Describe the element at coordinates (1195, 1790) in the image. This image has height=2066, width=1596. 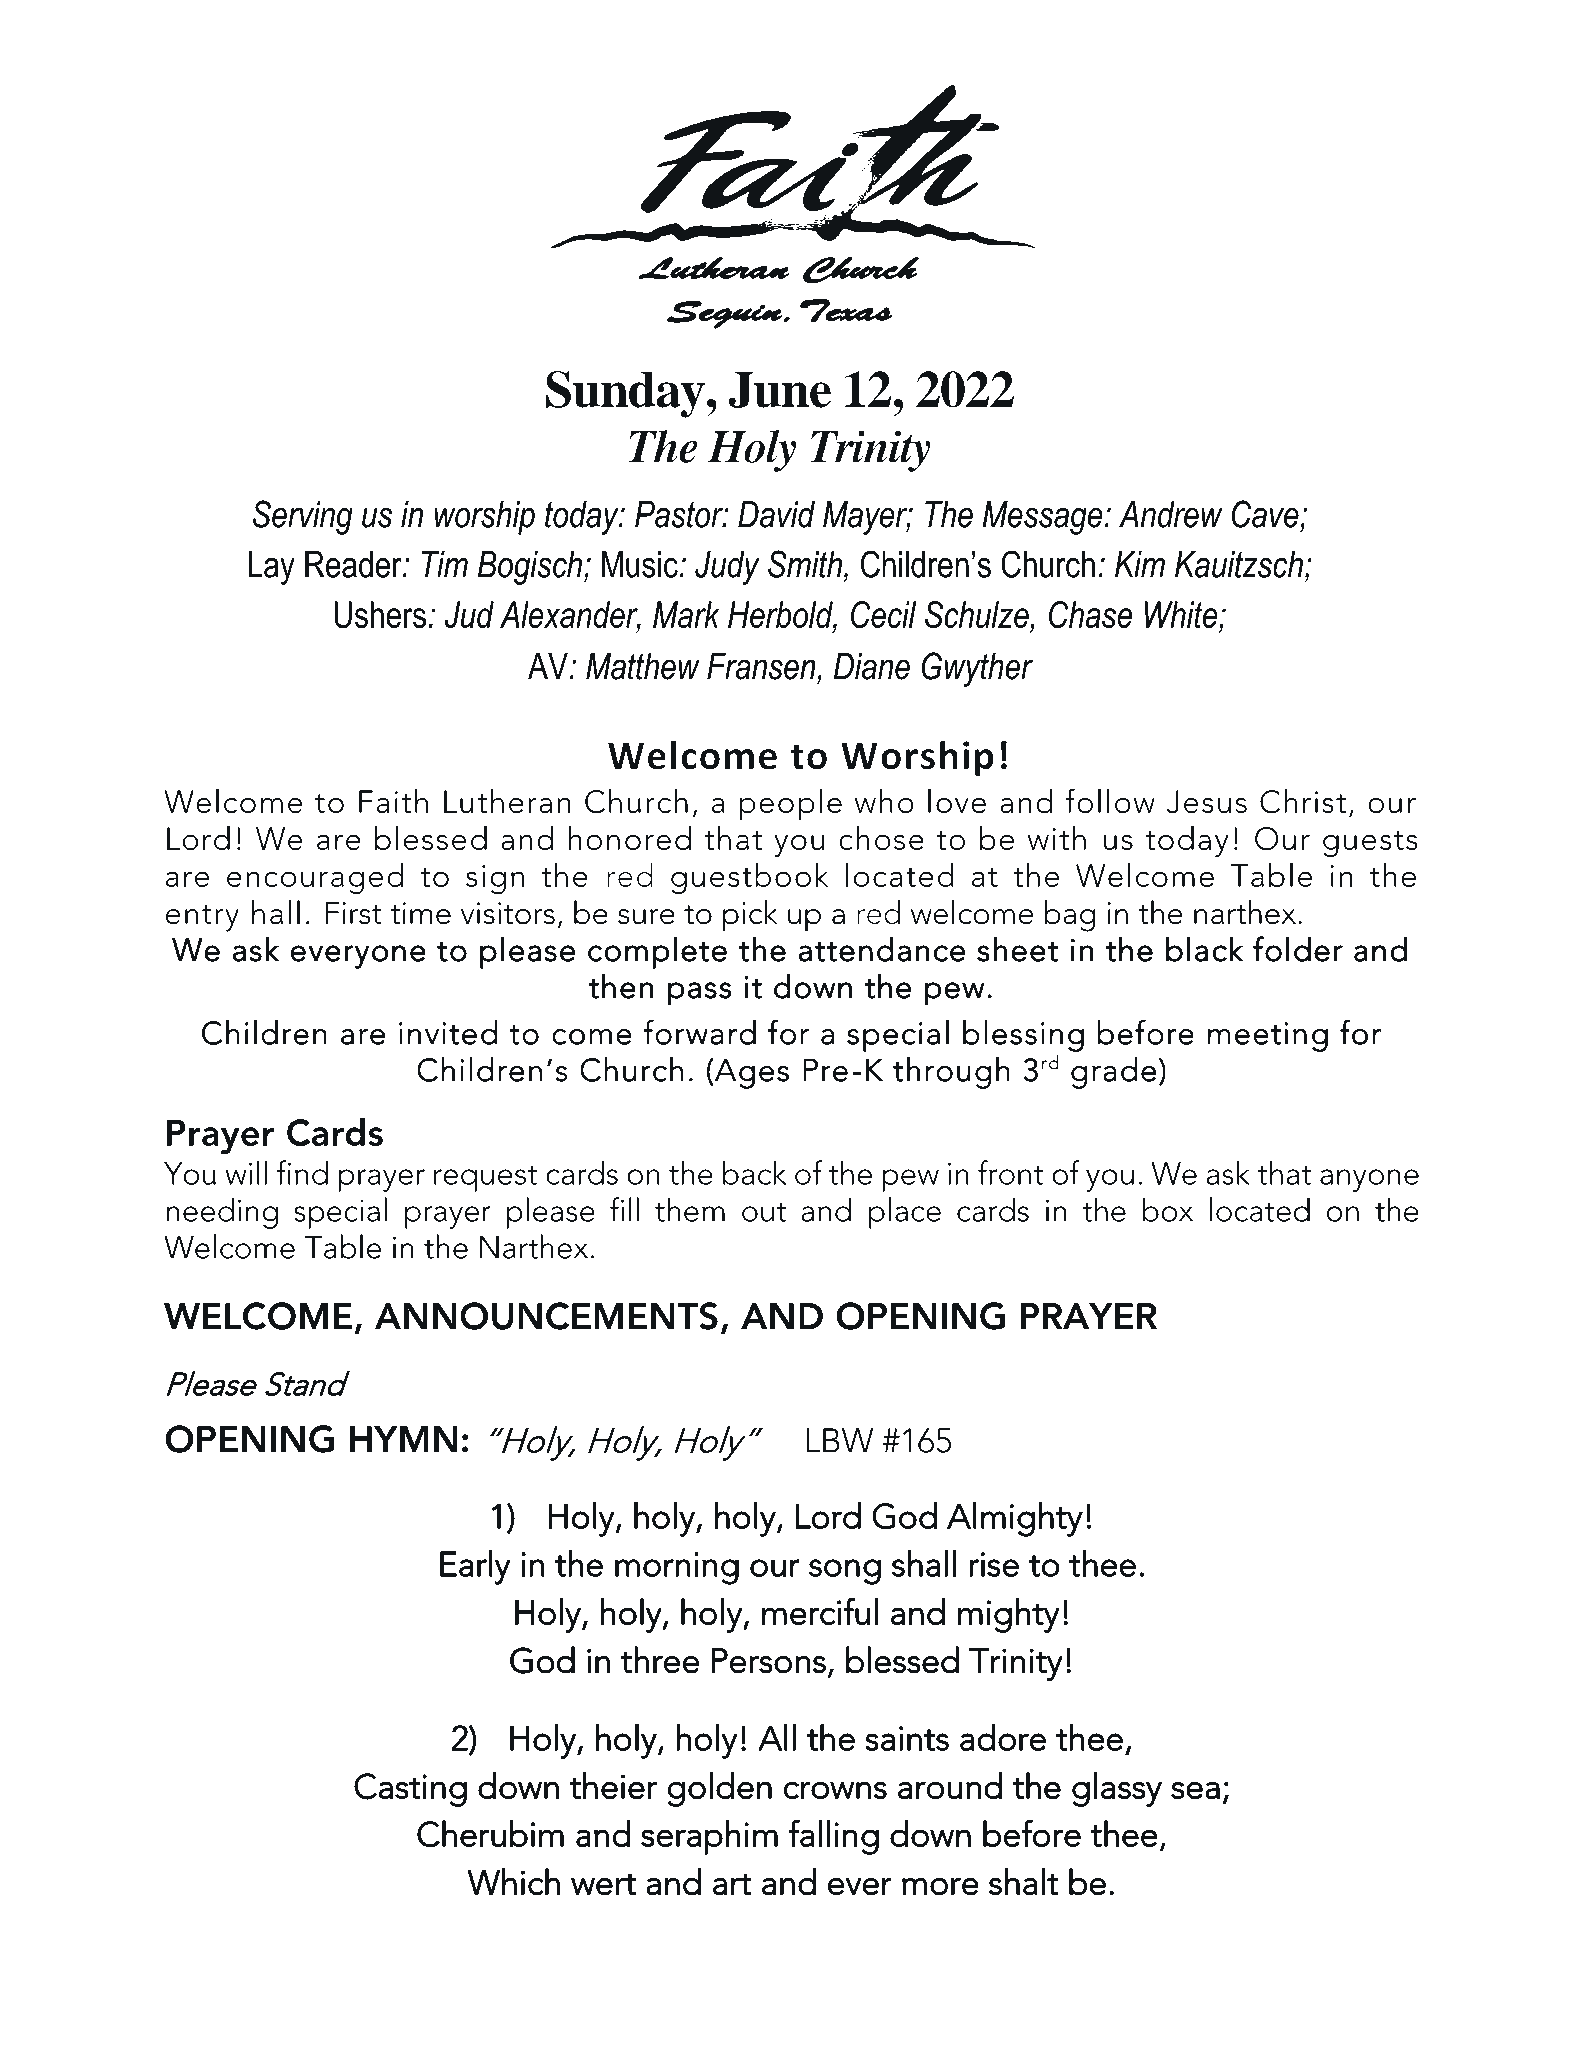
I see `sea` at that location.
